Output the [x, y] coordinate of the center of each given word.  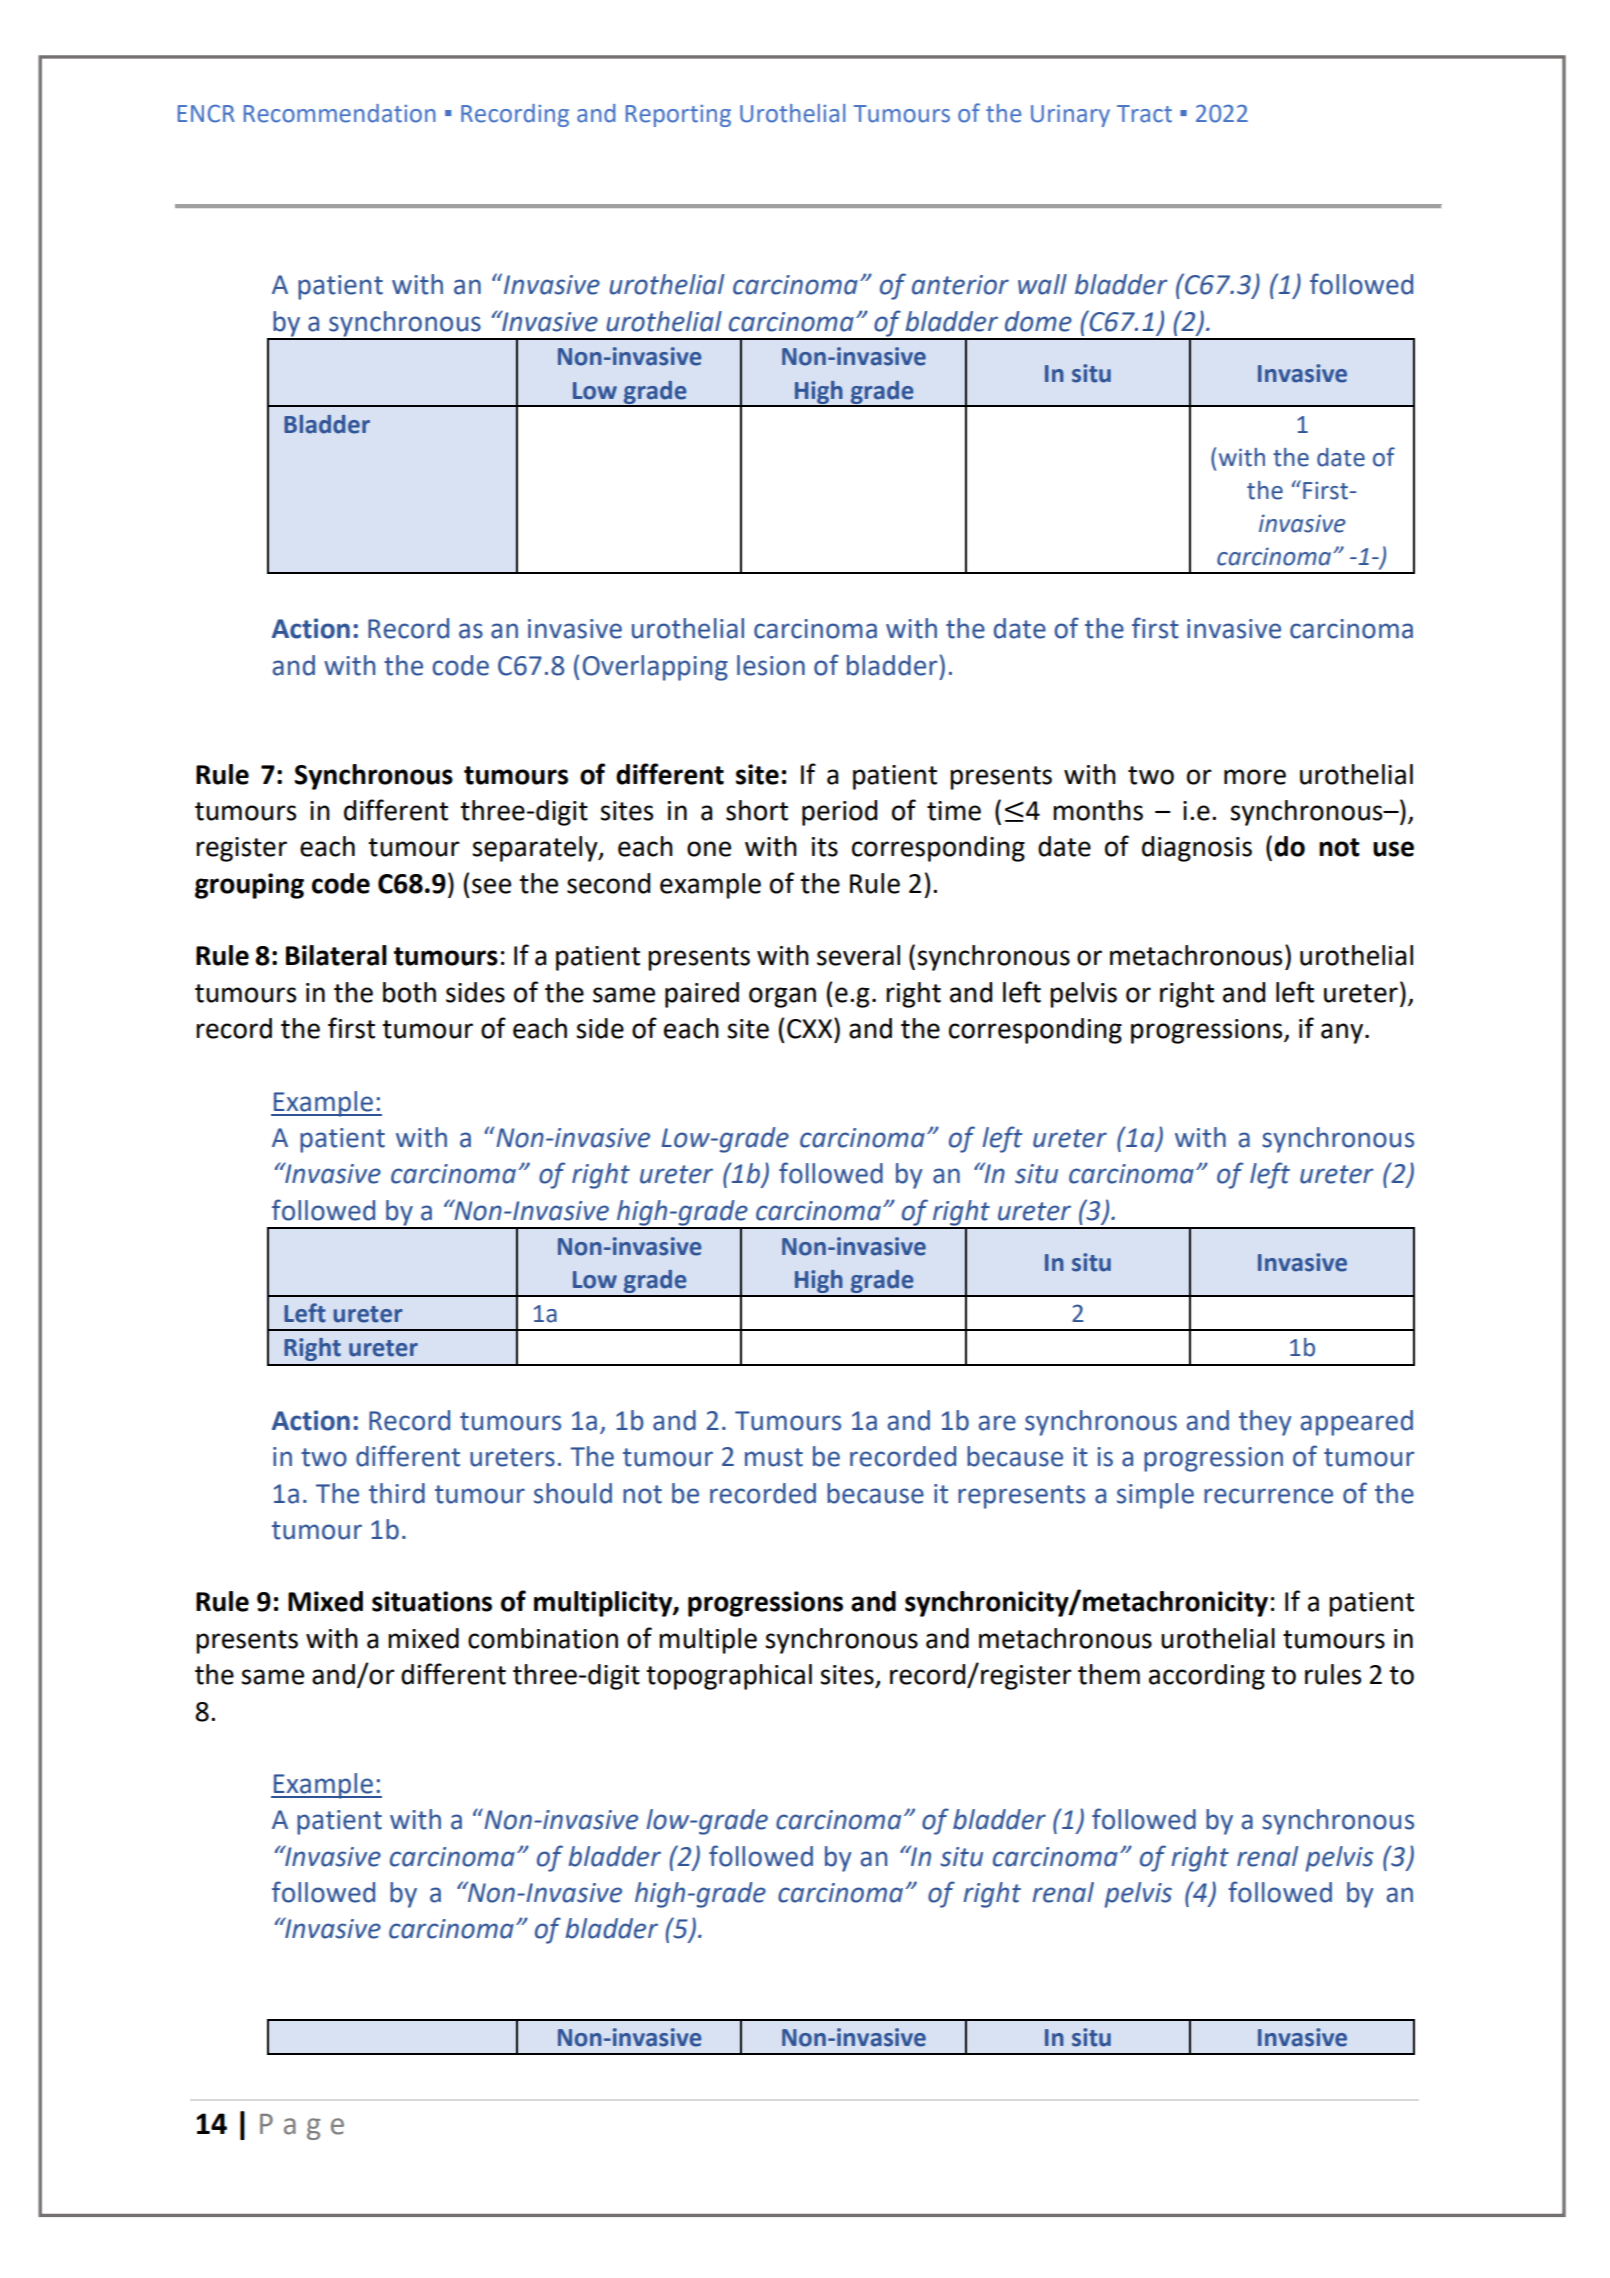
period [839, 813]
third [397, 1493]
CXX [811, 1028]
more [1255, 777]
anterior [960, 285]
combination [543, 1638]
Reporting [678, 116]
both [409, 992]
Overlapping [655, 668]
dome [1038, 321]
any [1342, 1033]
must [774, 1457]
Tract [1144, 114]
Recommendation [340, 113]
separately [536, 849]
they [1265, 1423]
